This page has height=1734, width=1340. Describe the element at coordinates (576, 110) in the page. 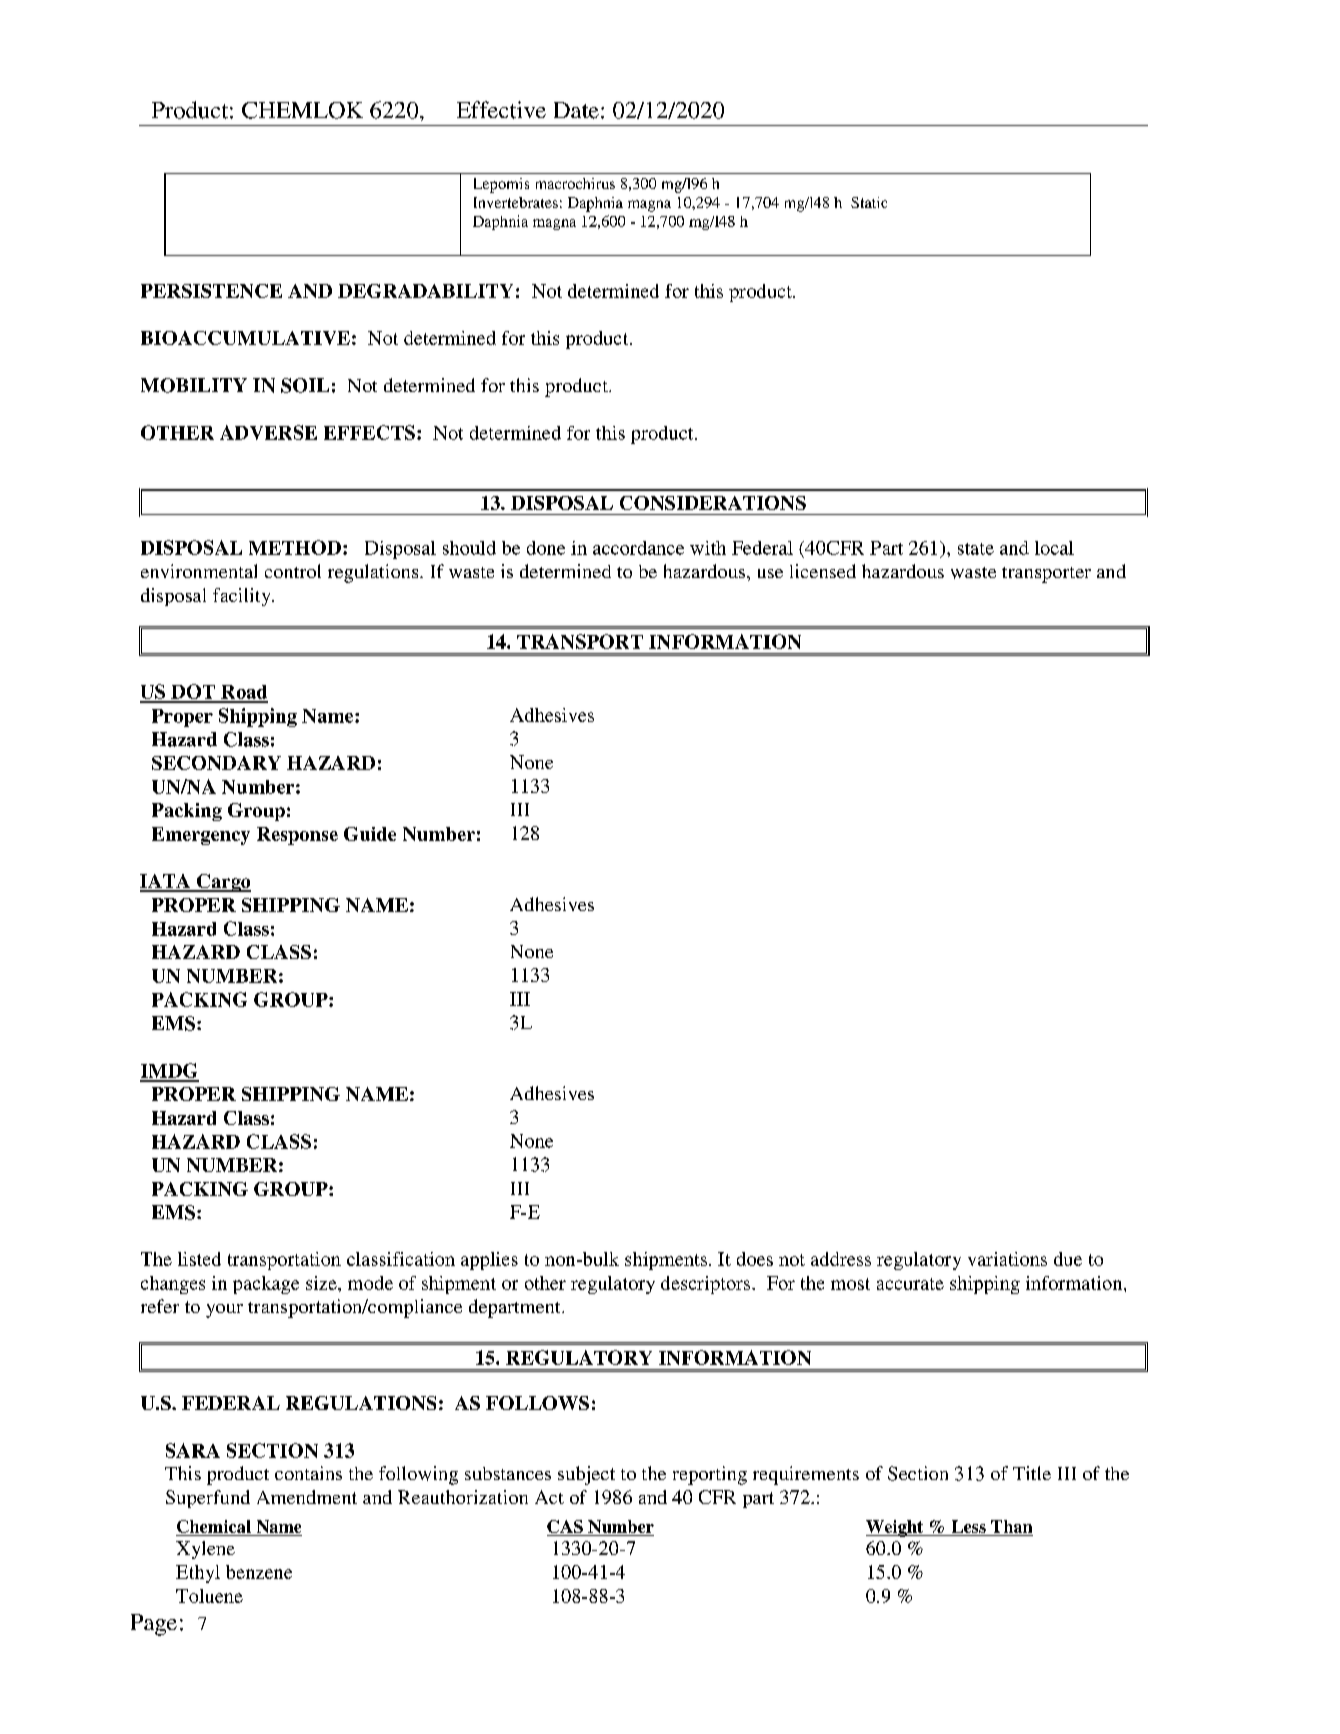

I see `Date` at that location.
